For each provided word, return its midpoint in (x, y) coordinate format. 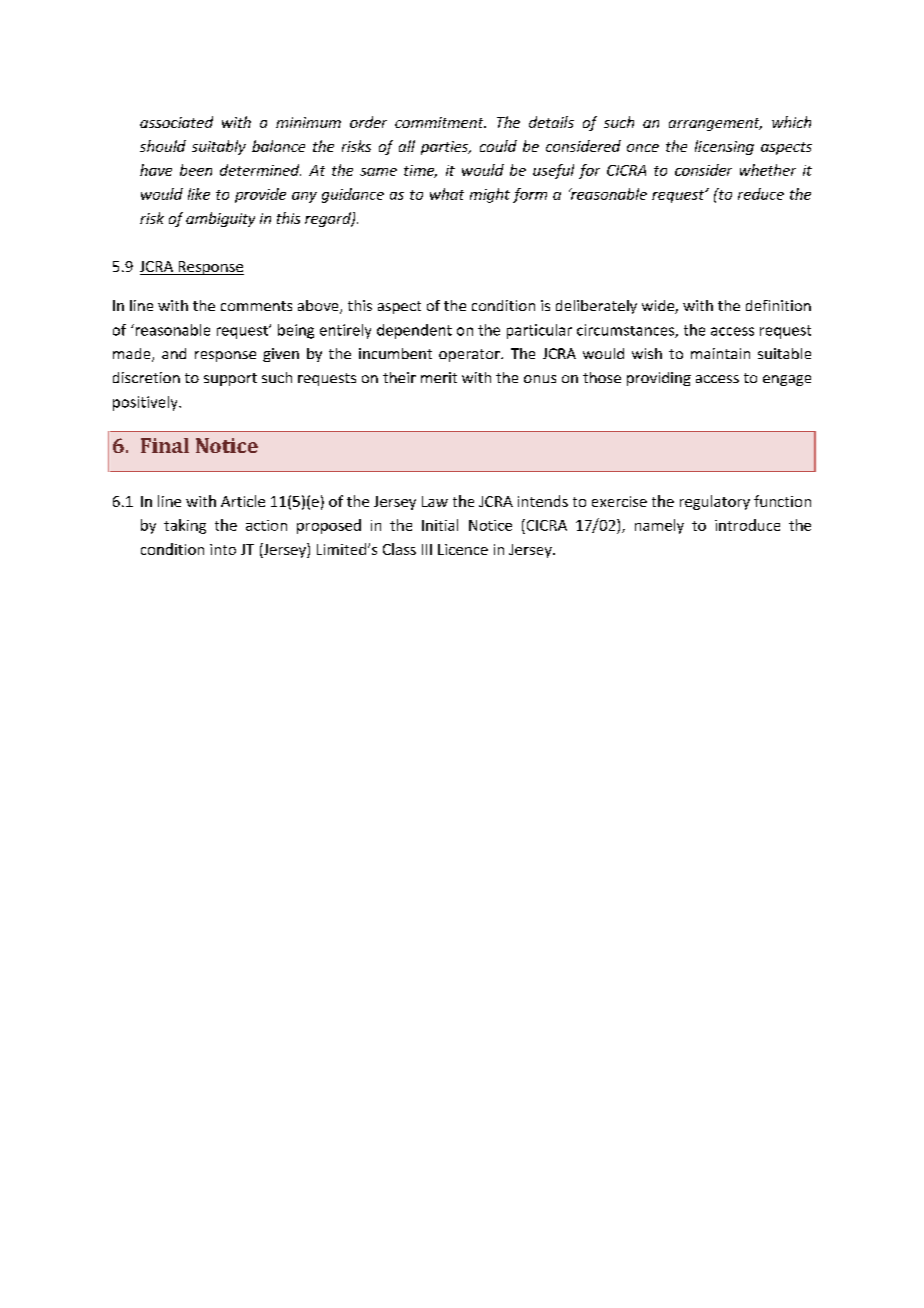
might (490, 195)
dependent (414, 331)
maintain (720, 353)
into (223, 549)
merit (439, 377)
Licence (463, 549)
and (174, 353)
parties (446, 148)
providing (659, 379)
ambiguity (220, 219)
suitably (219, 147)
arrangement (715, 124)
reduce (761, 194)
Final (165, 445)
